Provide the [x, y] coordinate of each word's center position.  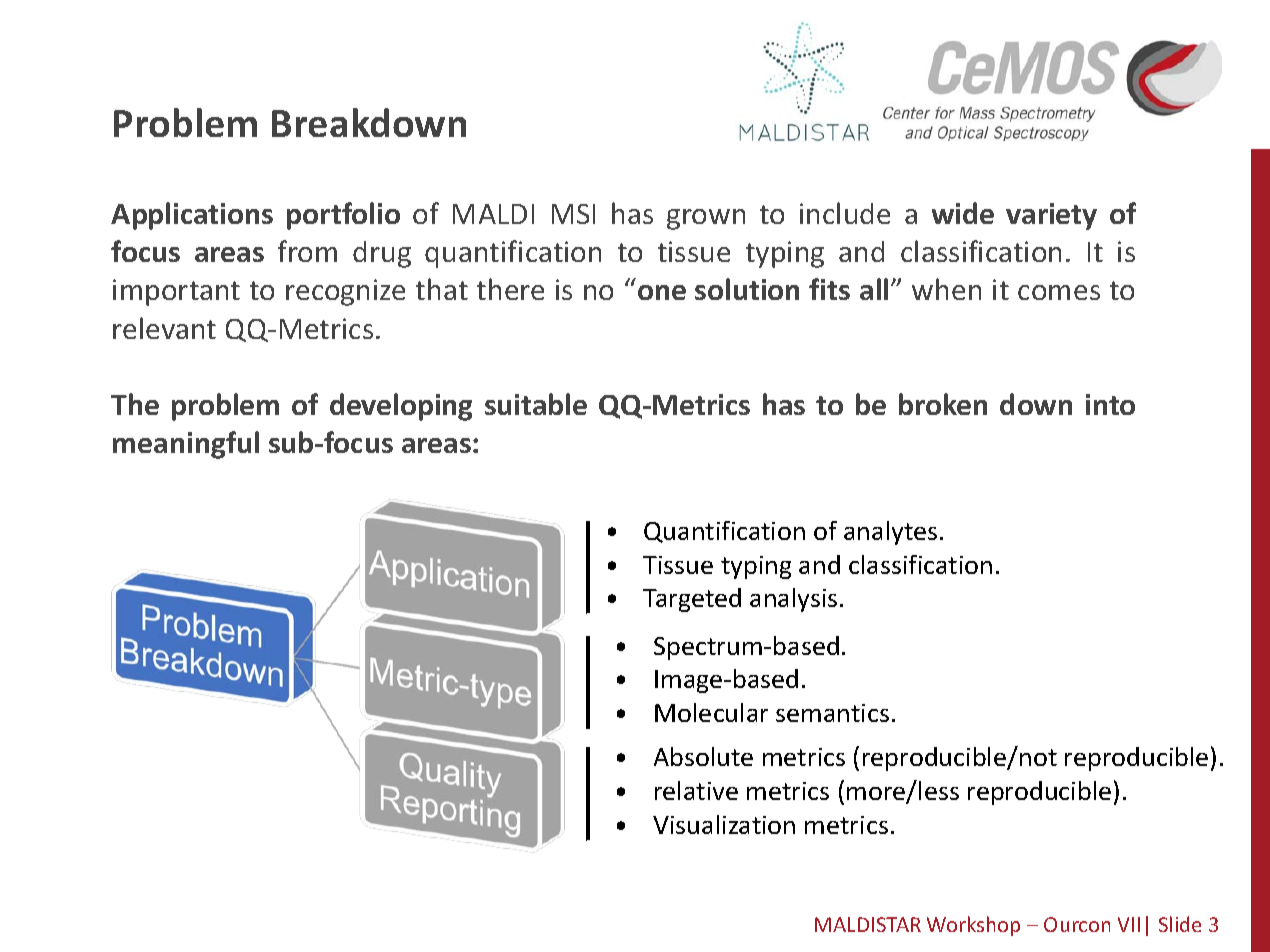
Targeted [692, 600]
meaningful [186, 445]
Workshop [973, 926]
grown [706, 219]
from [307, 251]
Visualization [724, 824]
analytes [890, 533]
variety [1051, 216]
